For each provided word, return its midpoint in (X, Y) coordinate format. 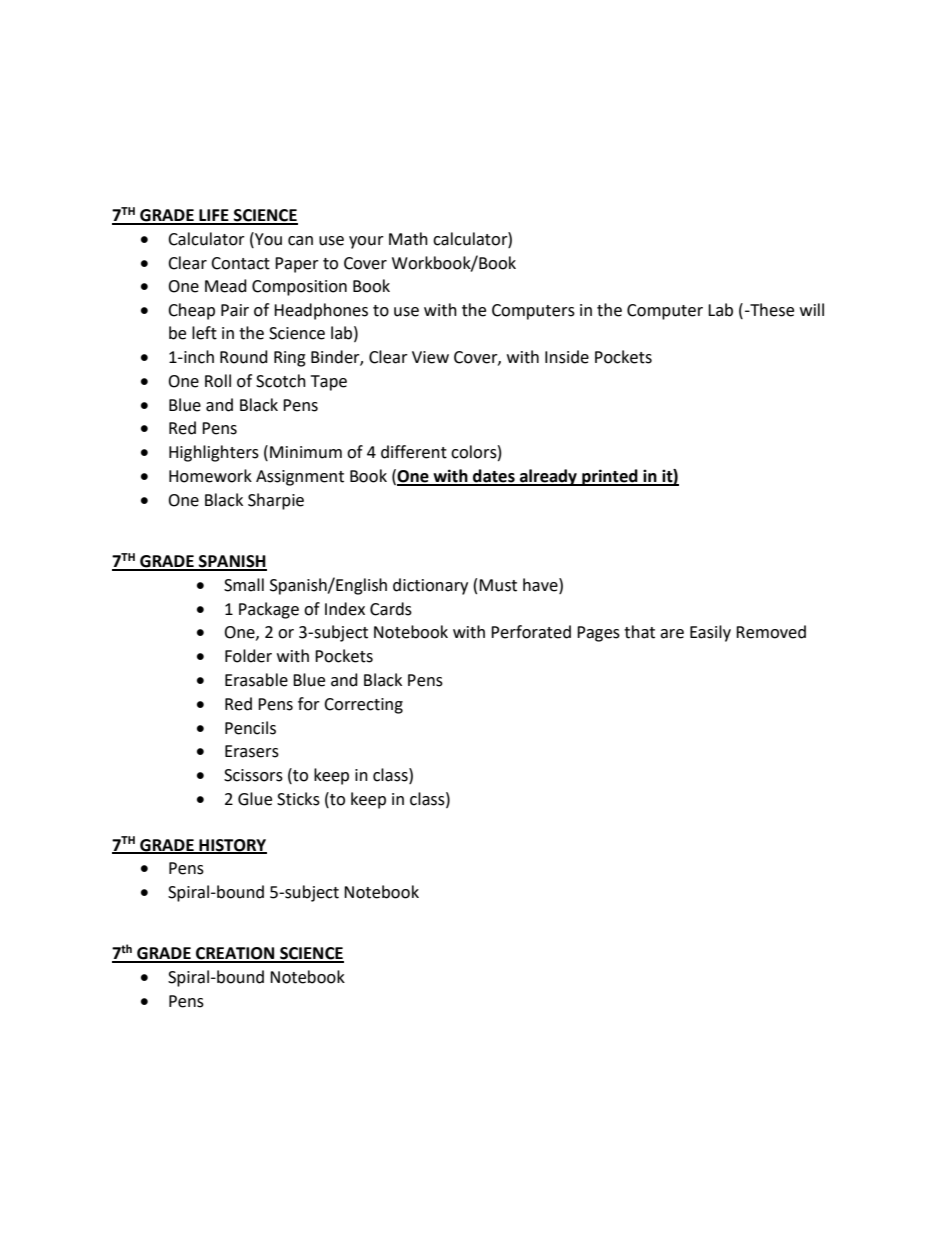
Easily (710, 633)
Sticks (298, 799)
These (771, 310)
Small (244, 585)
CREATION (235, 954)
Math (408, 239)
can (300, 241)
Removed (771, 632)
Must (498, 585)
